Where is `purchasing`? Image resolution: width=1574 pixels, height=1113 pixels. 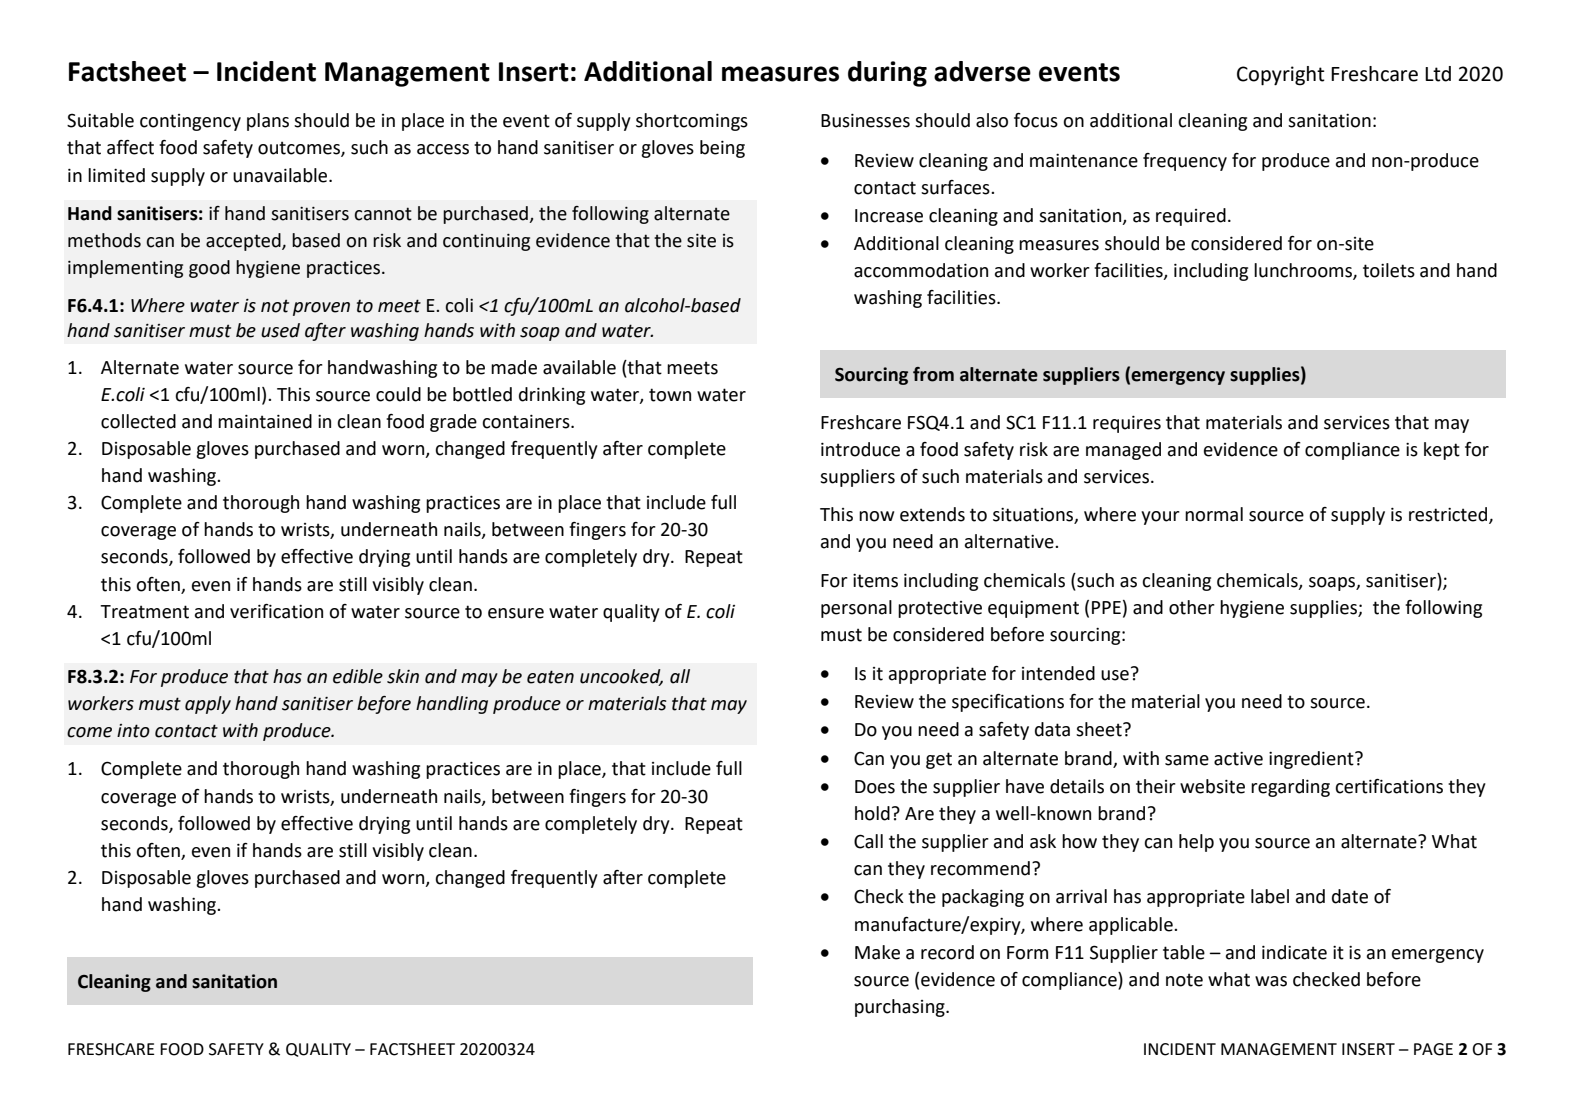
purchasing is located at coordinates (901, 1008).
